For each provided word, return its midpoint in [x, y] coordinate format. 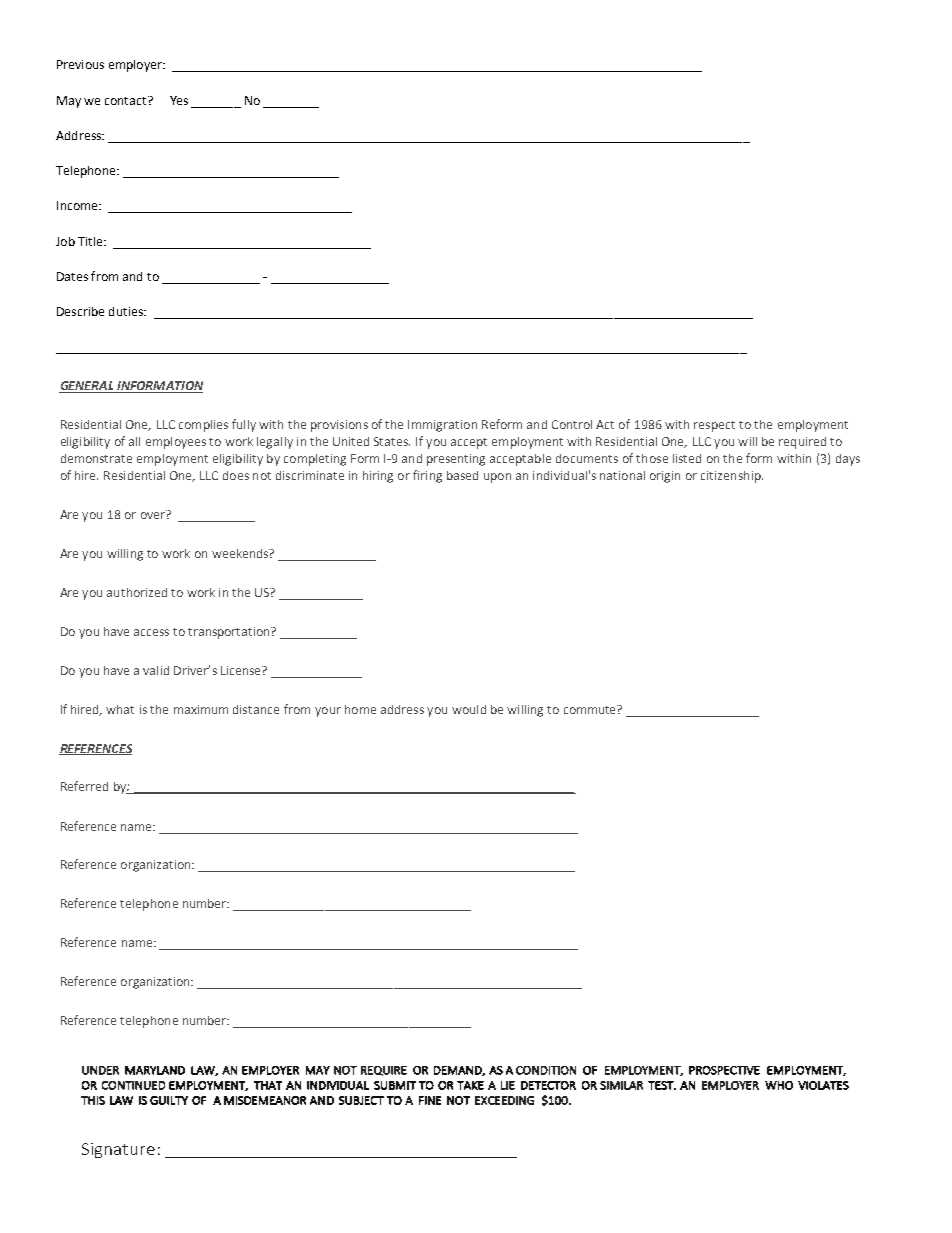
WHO [779, 1085]
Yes [179, 100]
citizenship [732, 477]
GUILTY [169, 1100]
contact [127, 100]
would [469, 709]
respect [714, 426]
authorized [137, 592]
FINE [430, 1100]
